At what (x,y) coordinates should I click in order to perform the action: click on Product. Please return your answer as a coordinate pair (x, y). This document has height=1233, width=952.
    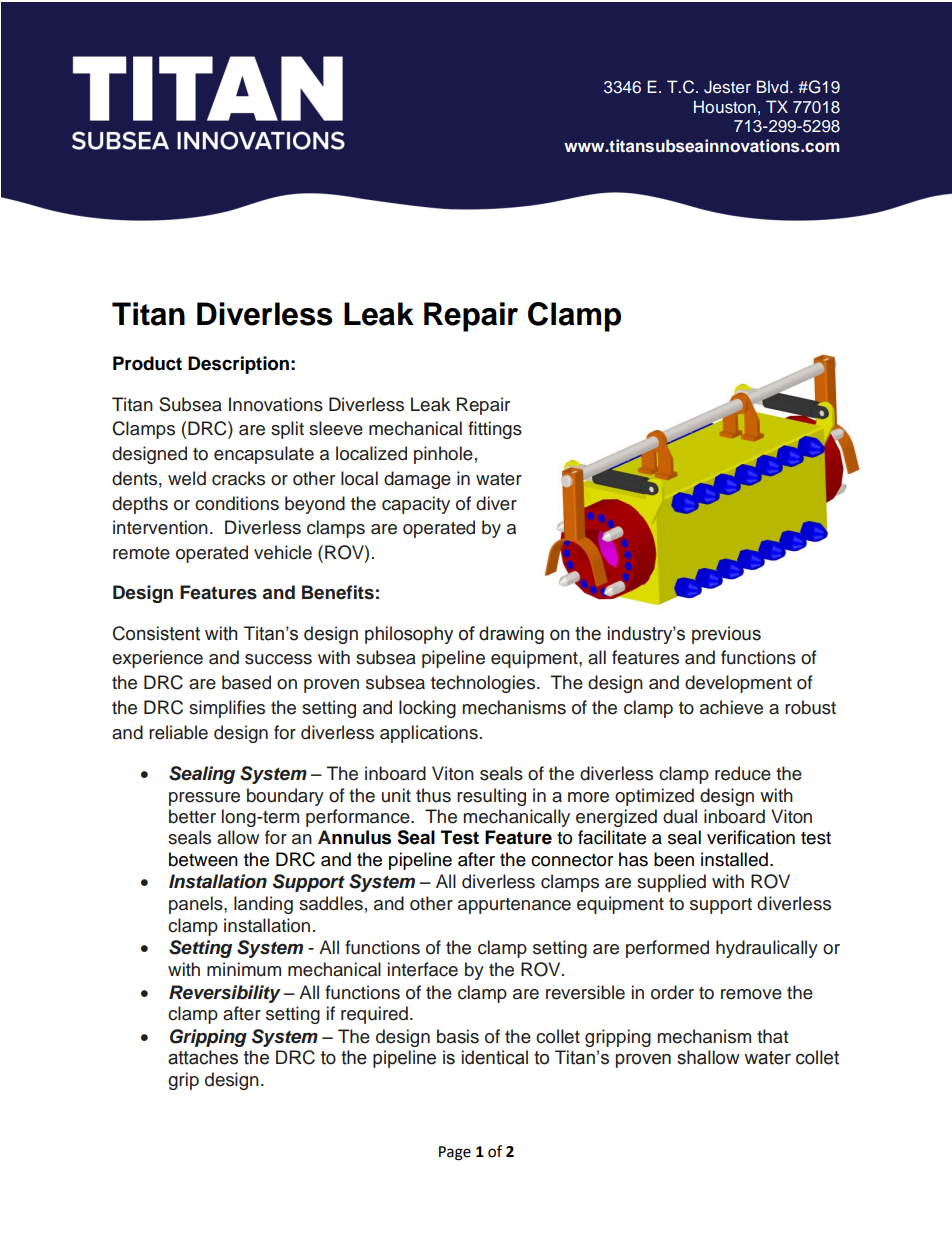
    Looking at the image, I should click on (147, 363).
